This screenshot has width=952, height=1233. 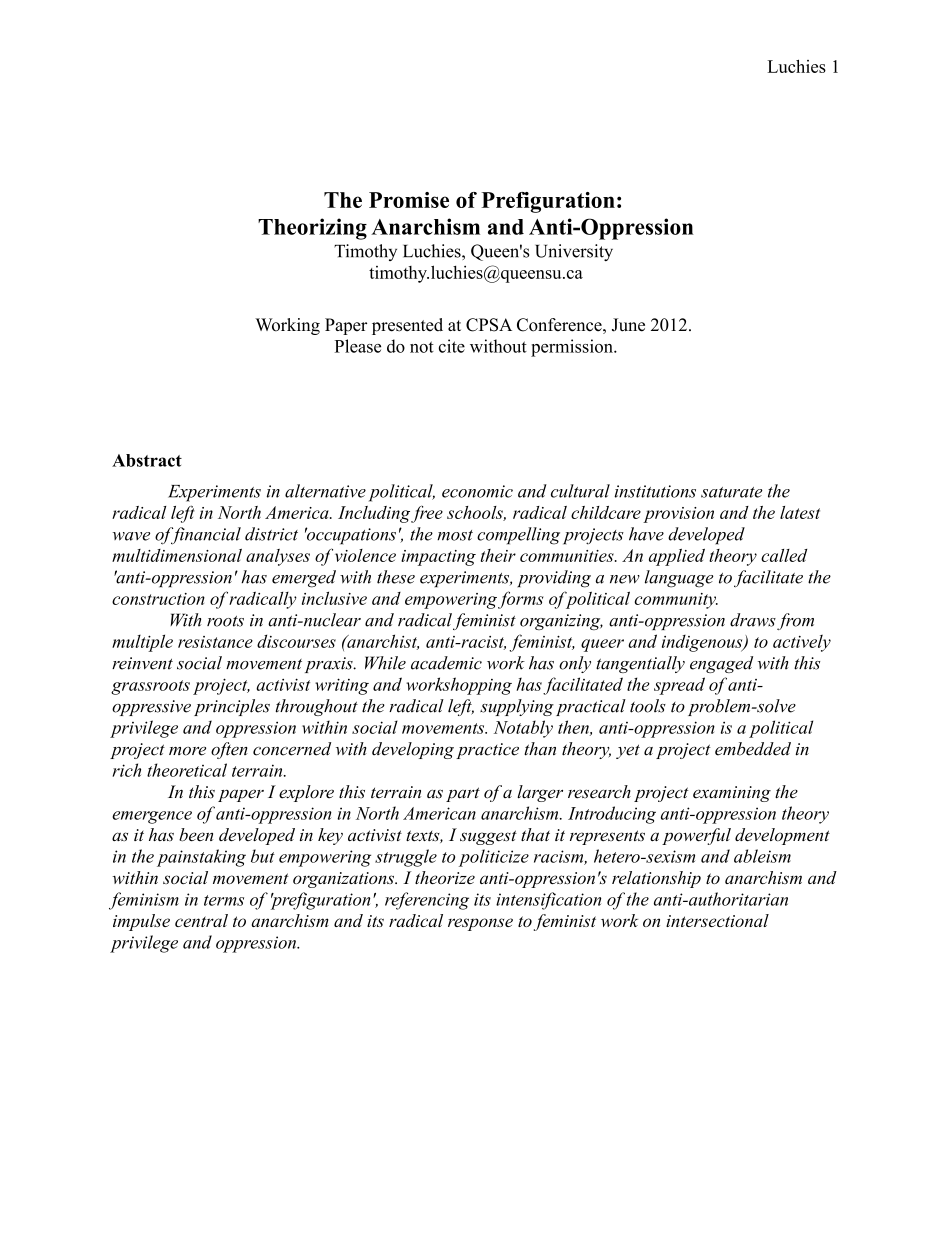 I want to click on applied, so click(x=677, y=557).
